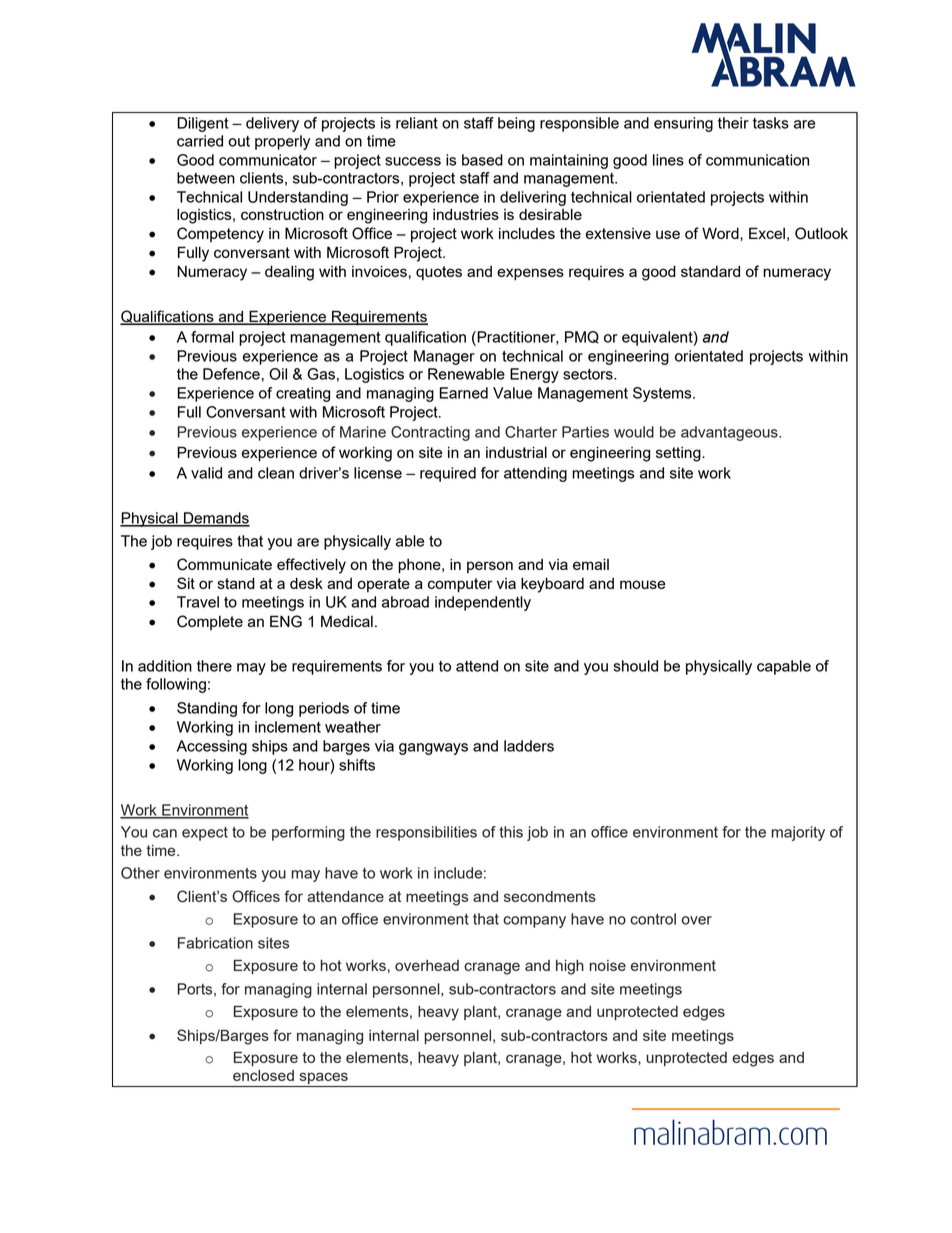  Describe the element at coordinates (529, 746) in the screenshot. I see `ladders` at that location.
